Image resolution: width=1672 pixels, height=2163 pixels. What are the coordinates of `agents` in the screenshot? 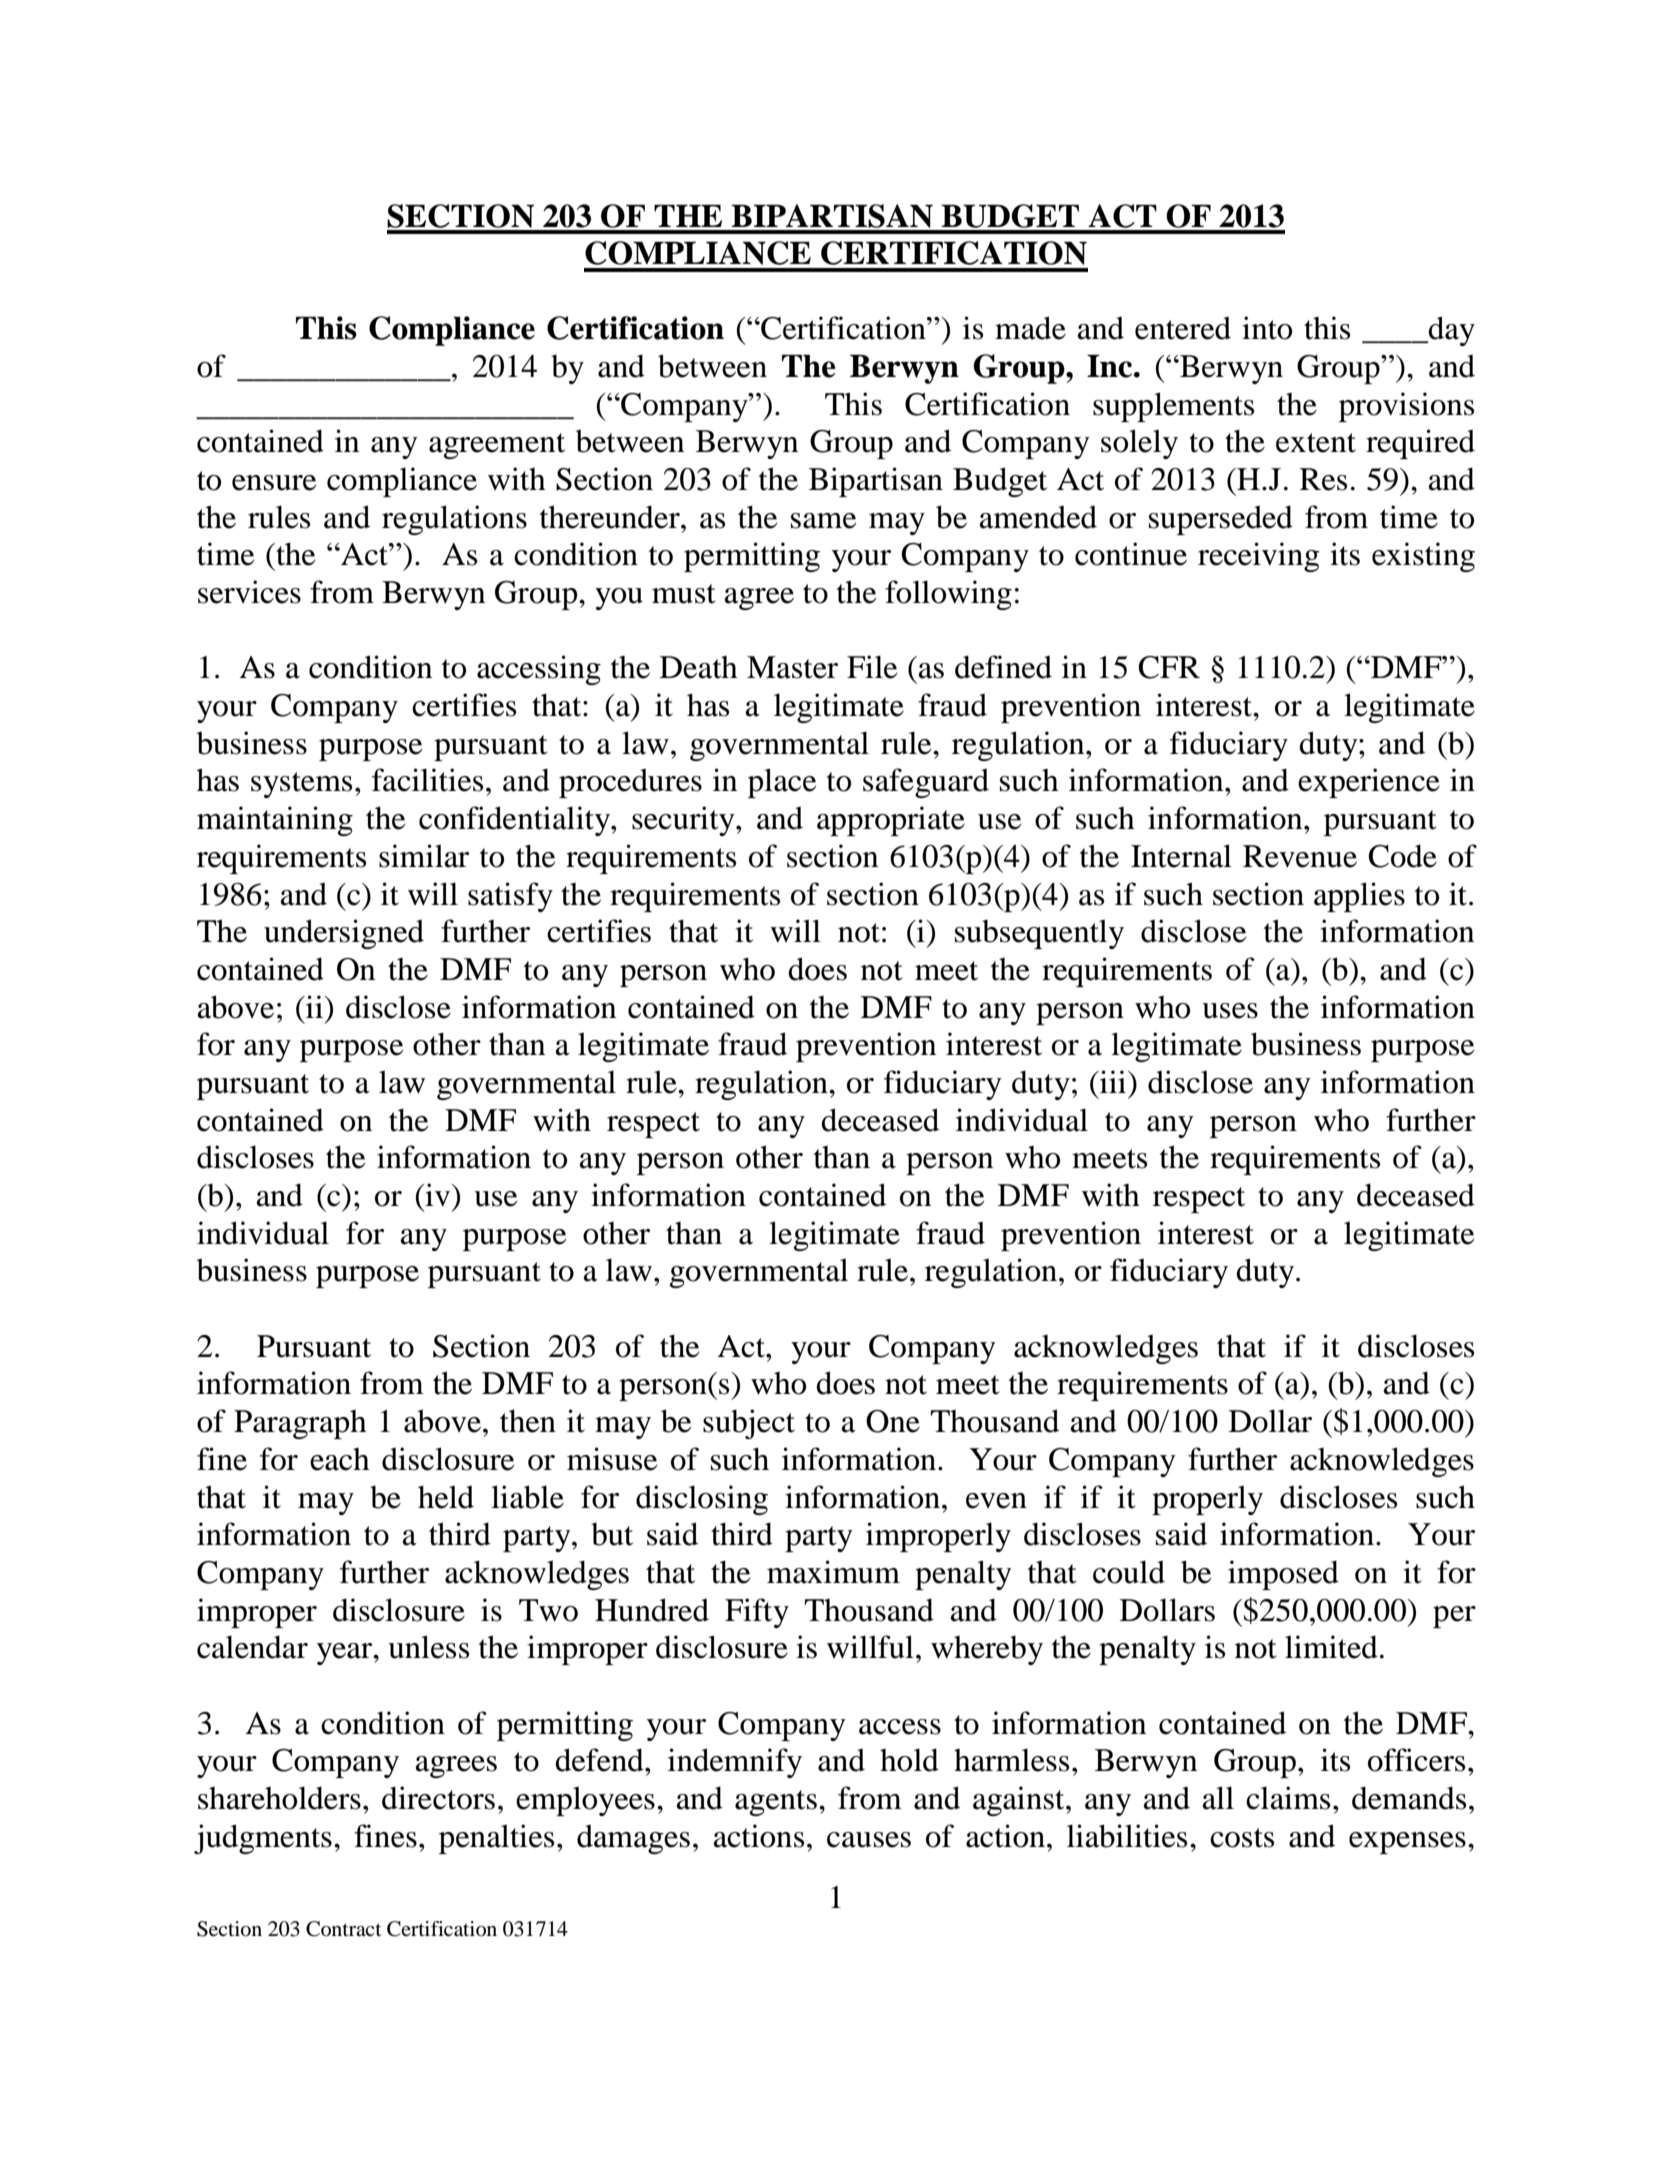 It's located at (776, 1803).
